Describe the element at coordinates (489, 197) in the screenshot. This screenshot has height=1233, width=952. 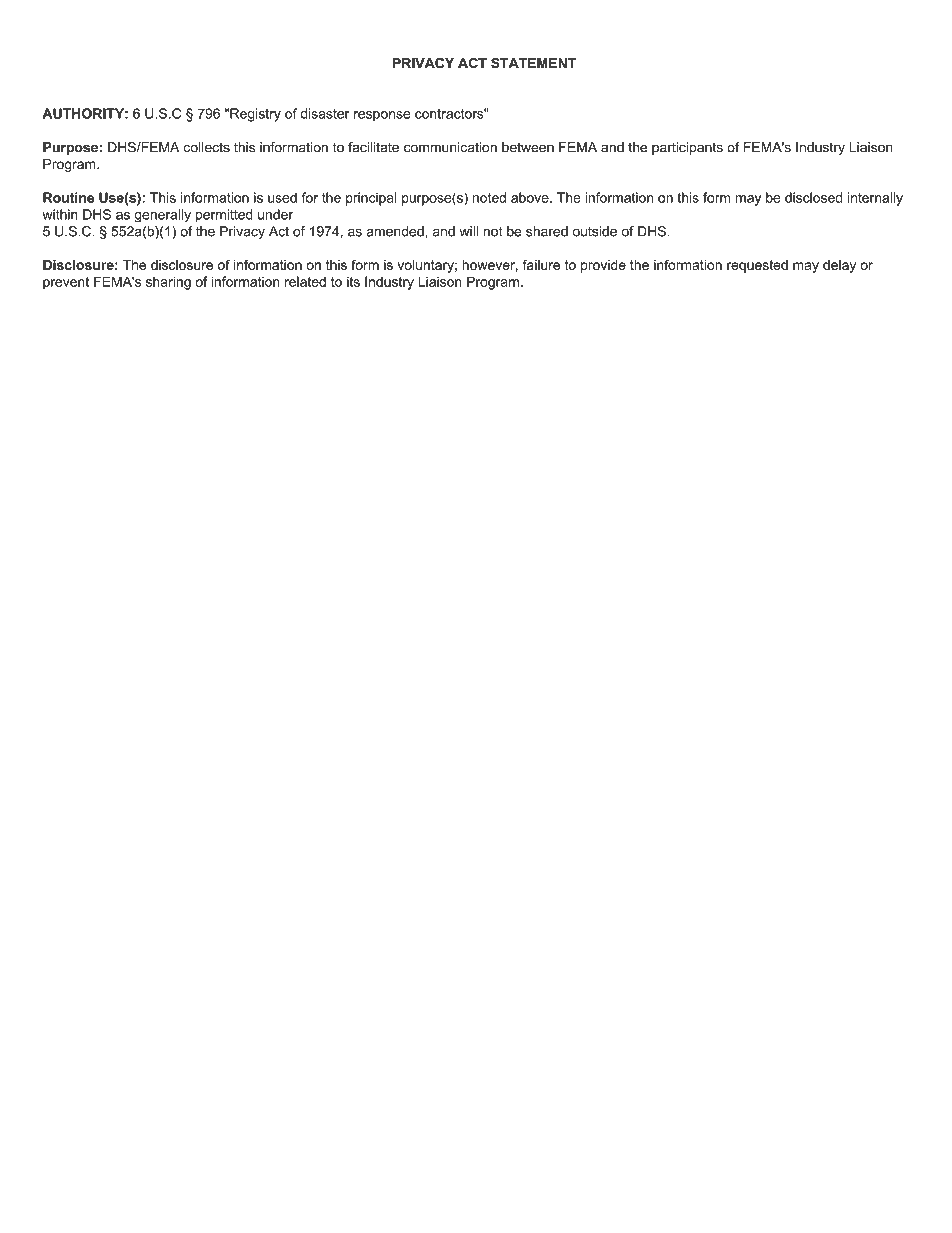
I see `noted` at that location.
